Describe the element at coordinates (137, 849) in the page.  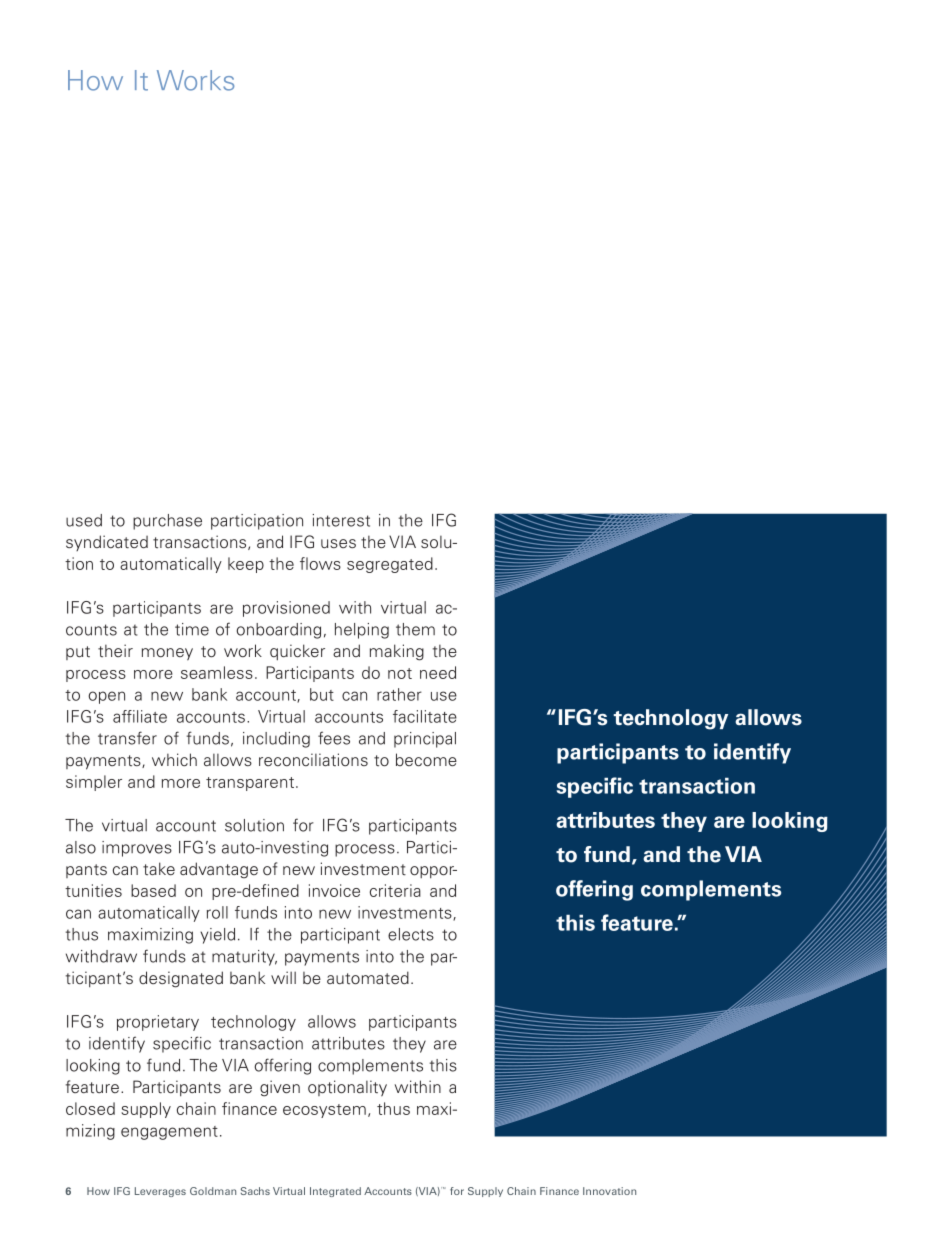
I see `improves` at that location.
